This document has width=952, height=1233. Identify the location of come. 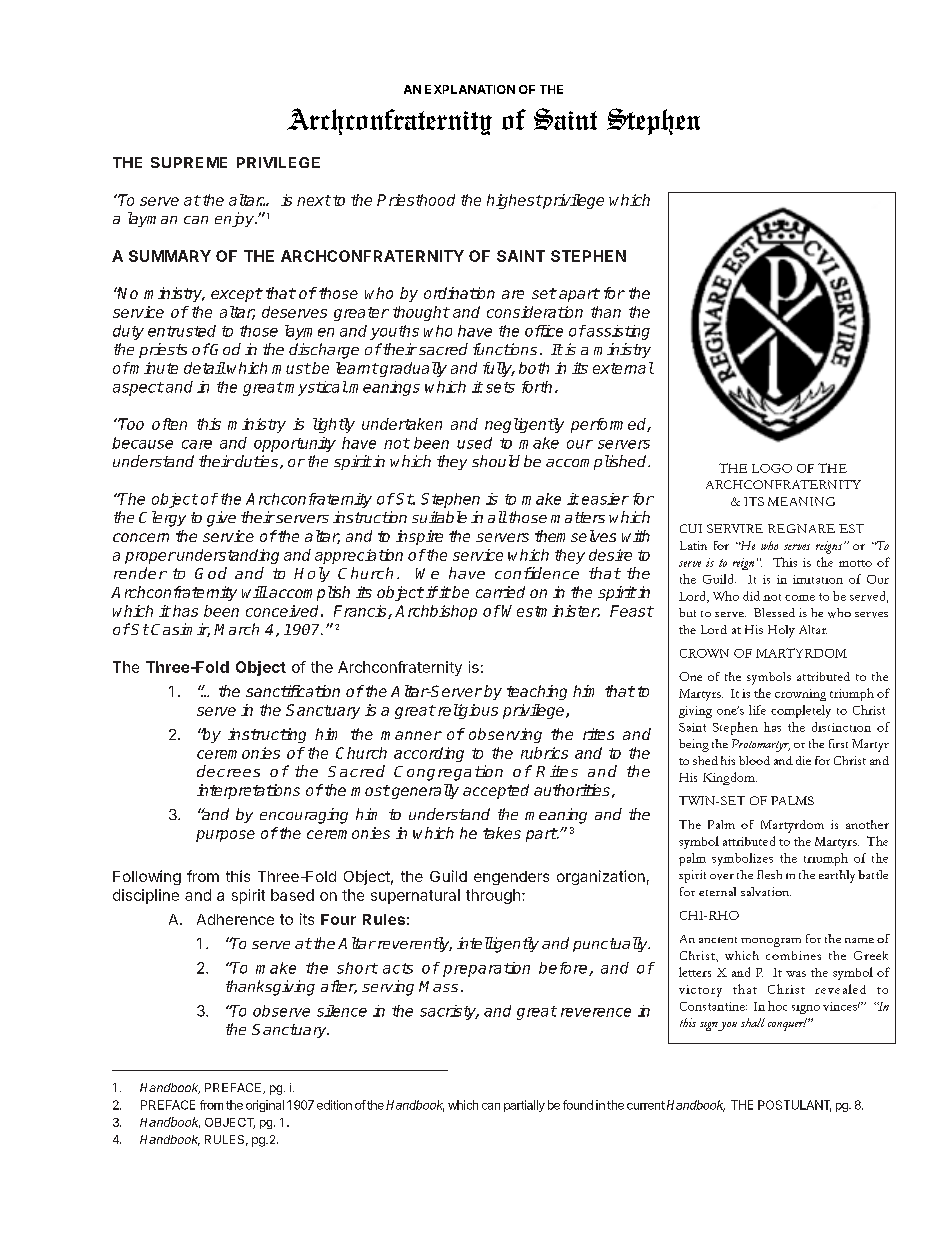
(800, 598).
